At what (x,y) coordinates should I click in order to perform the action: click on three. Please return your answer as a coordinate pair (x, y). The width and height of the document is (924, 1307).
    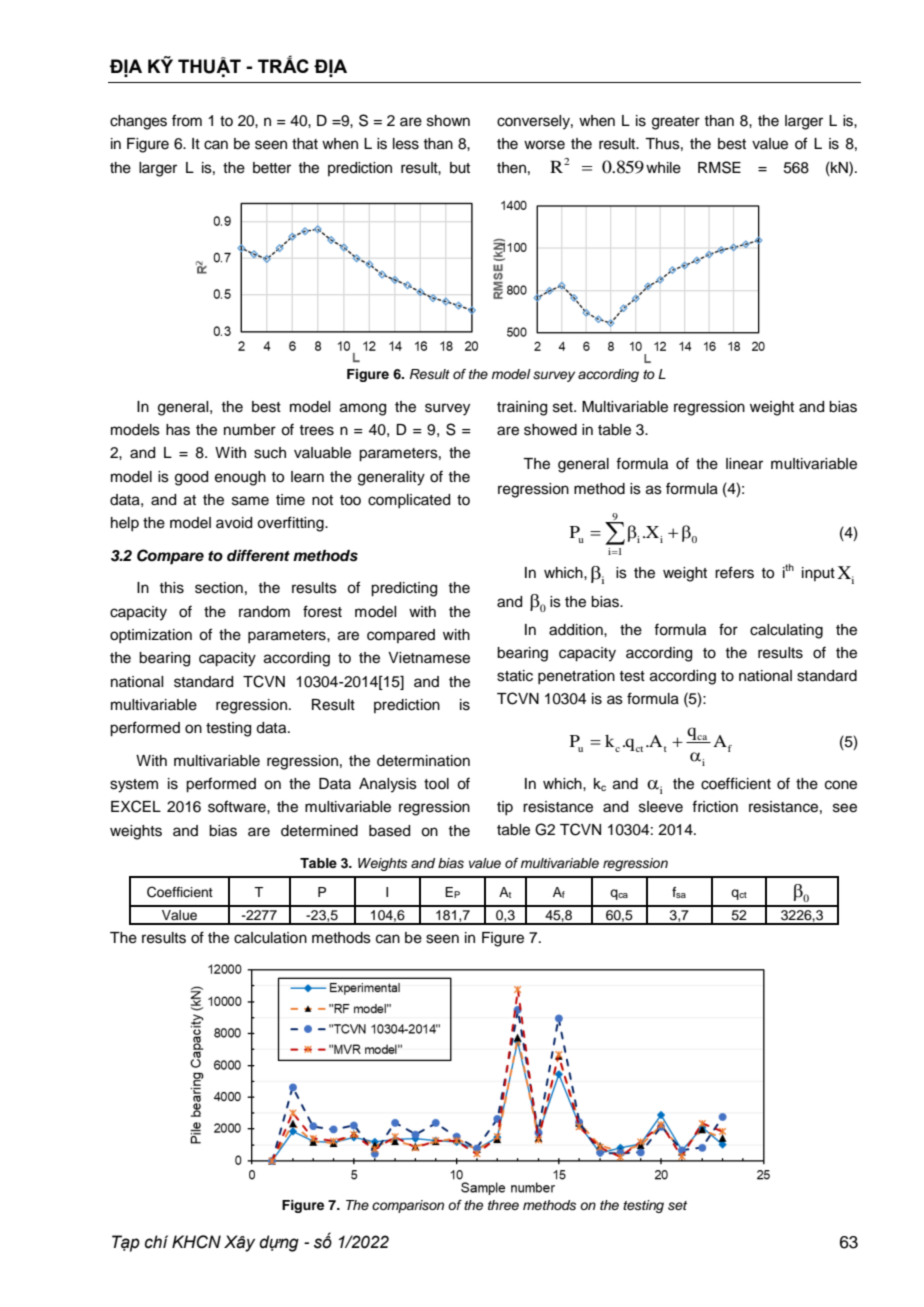
    Looking at the image, I should click on (503, 1205).
